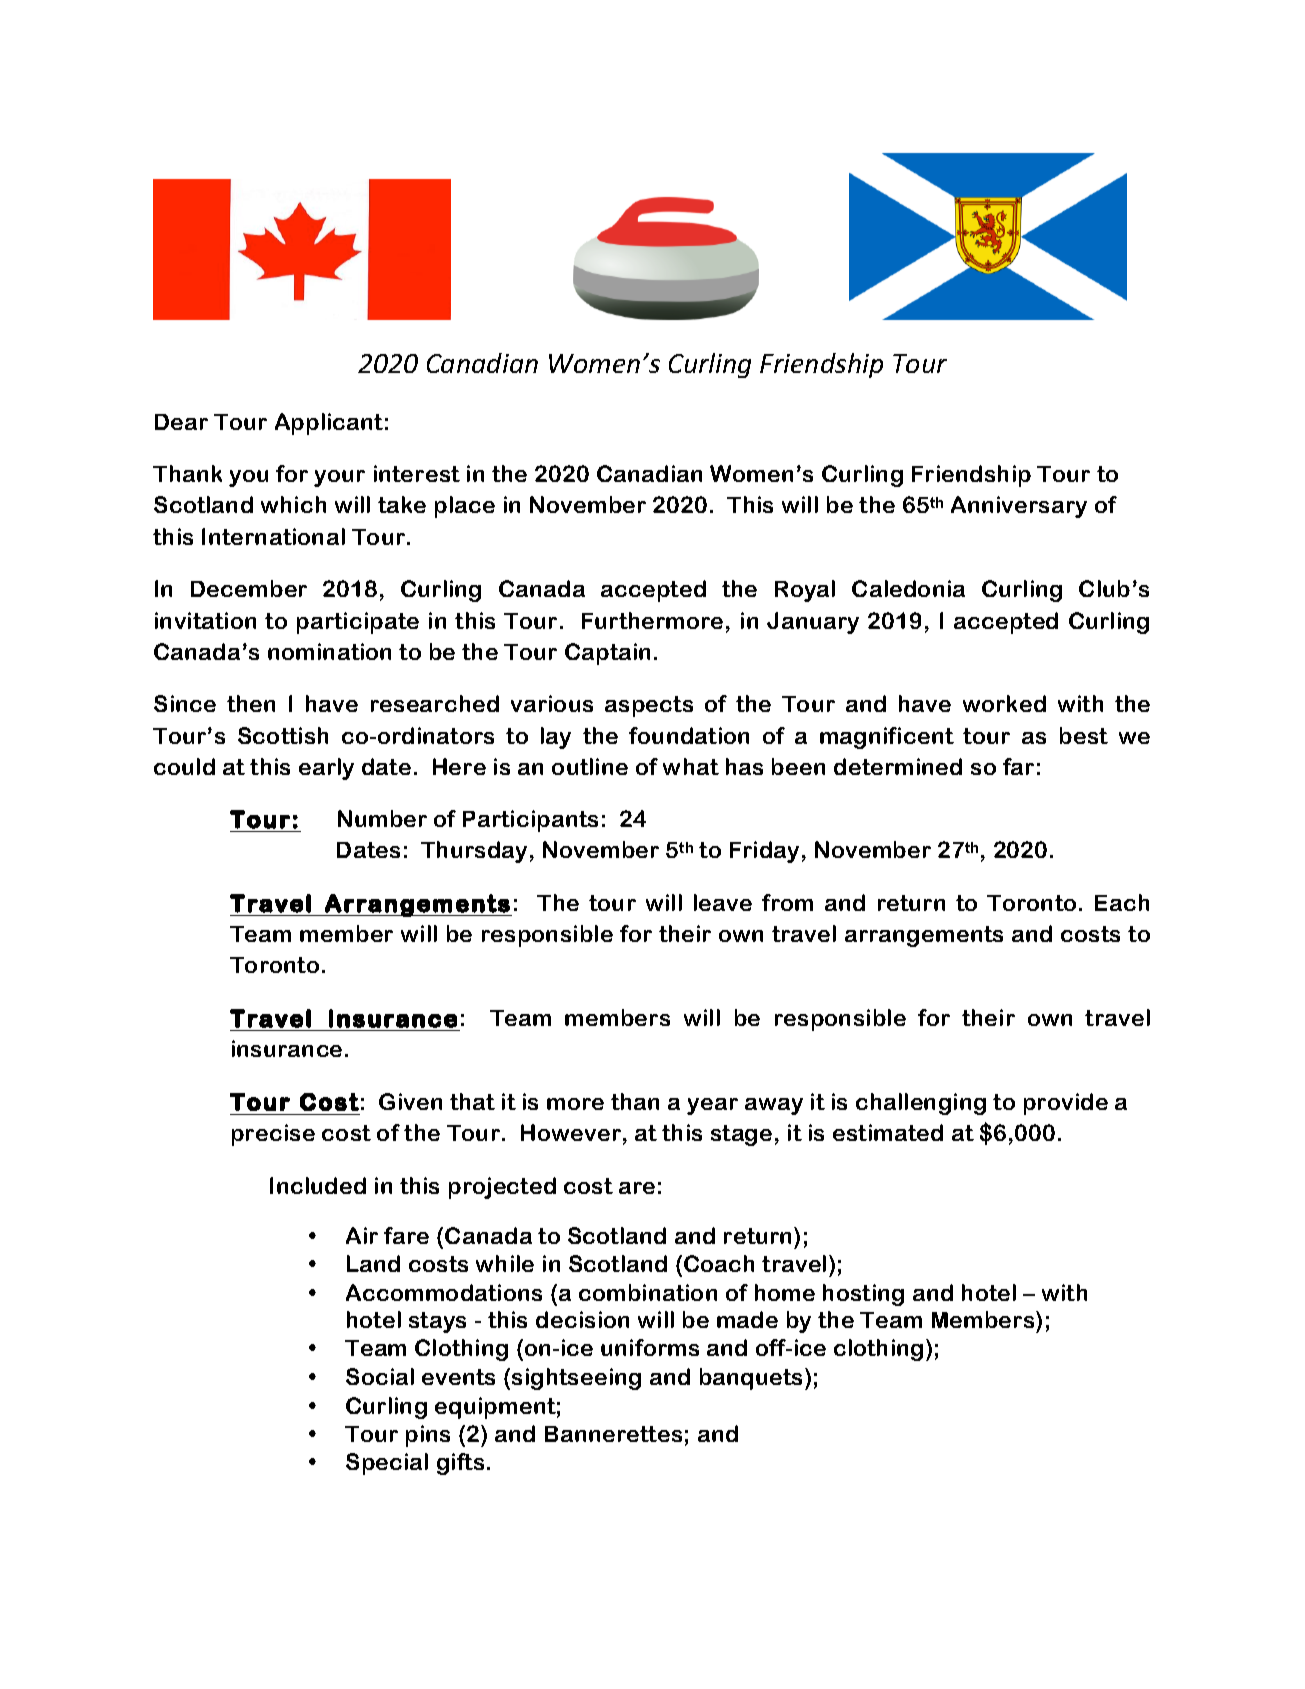  What do you see at coordinates (339, 478) in the screenshot?
I see `your` at bounding box center [339, 478].
